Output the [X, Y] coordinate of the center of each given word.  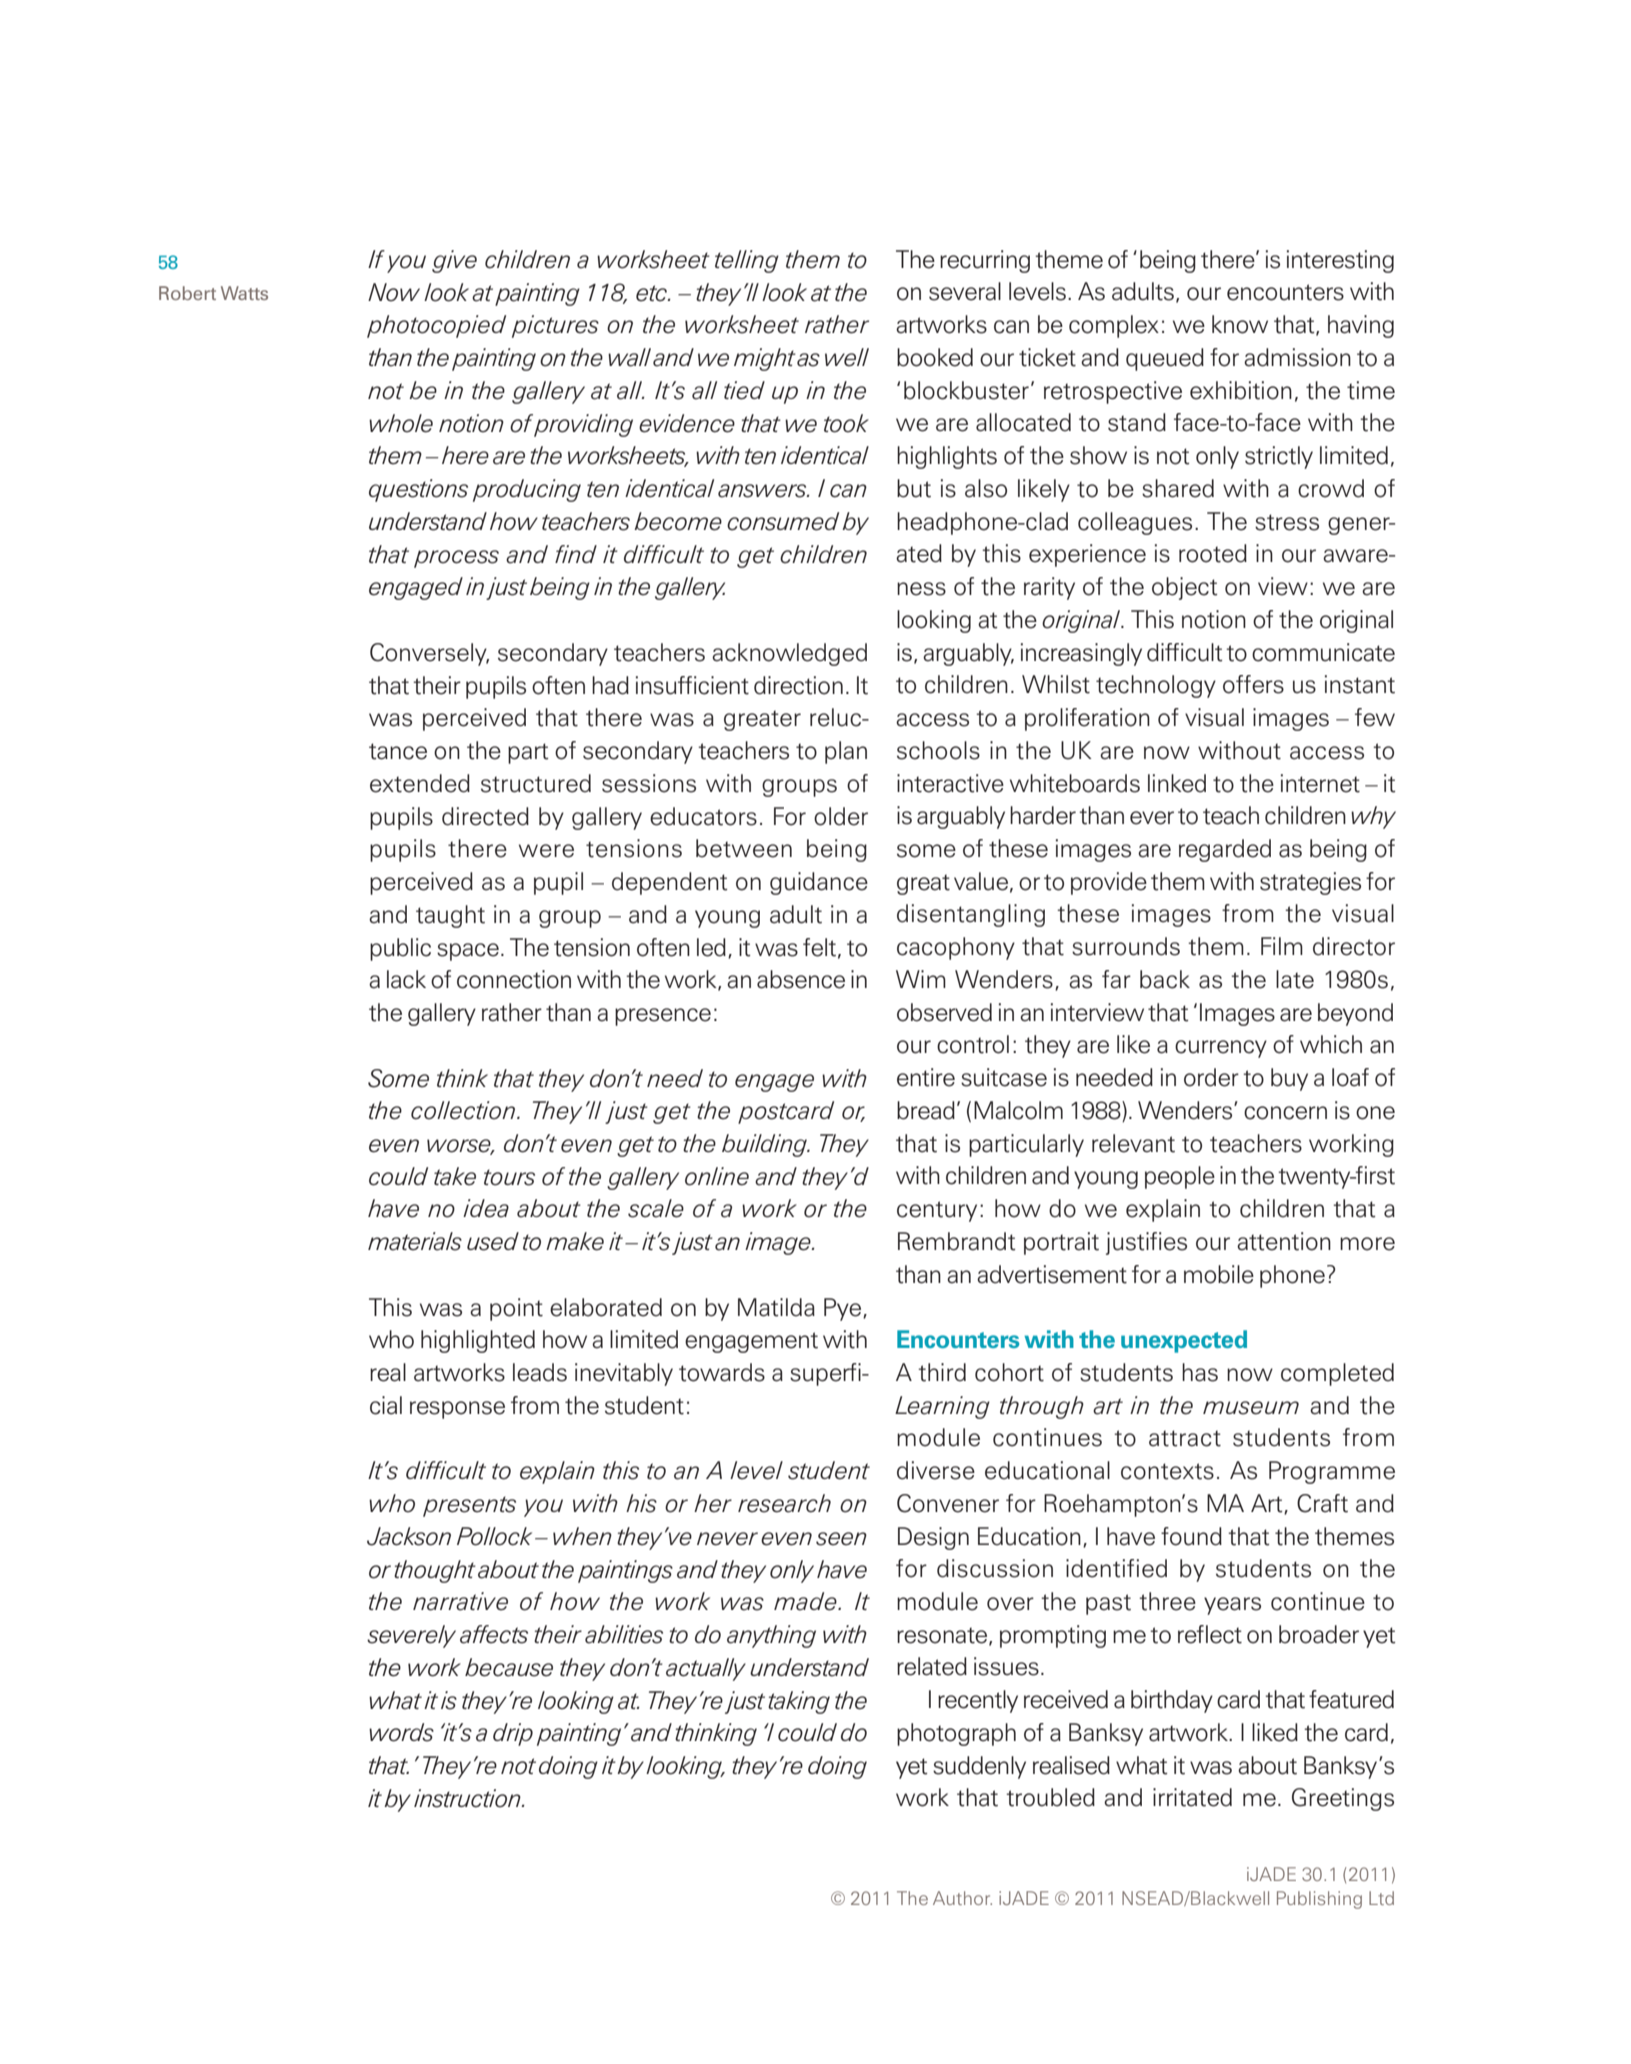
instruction [468, 1798]
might [765, 359]
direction [798, 685]
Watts [244, 293]
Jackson [409, 1536]
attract [1185, 1438]
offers [1253, 684]
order [1211, 1077]
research [784, 1503]
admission [1297, 357]
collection [463, 1110]
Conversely [429, 654]
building [766, 1145]
